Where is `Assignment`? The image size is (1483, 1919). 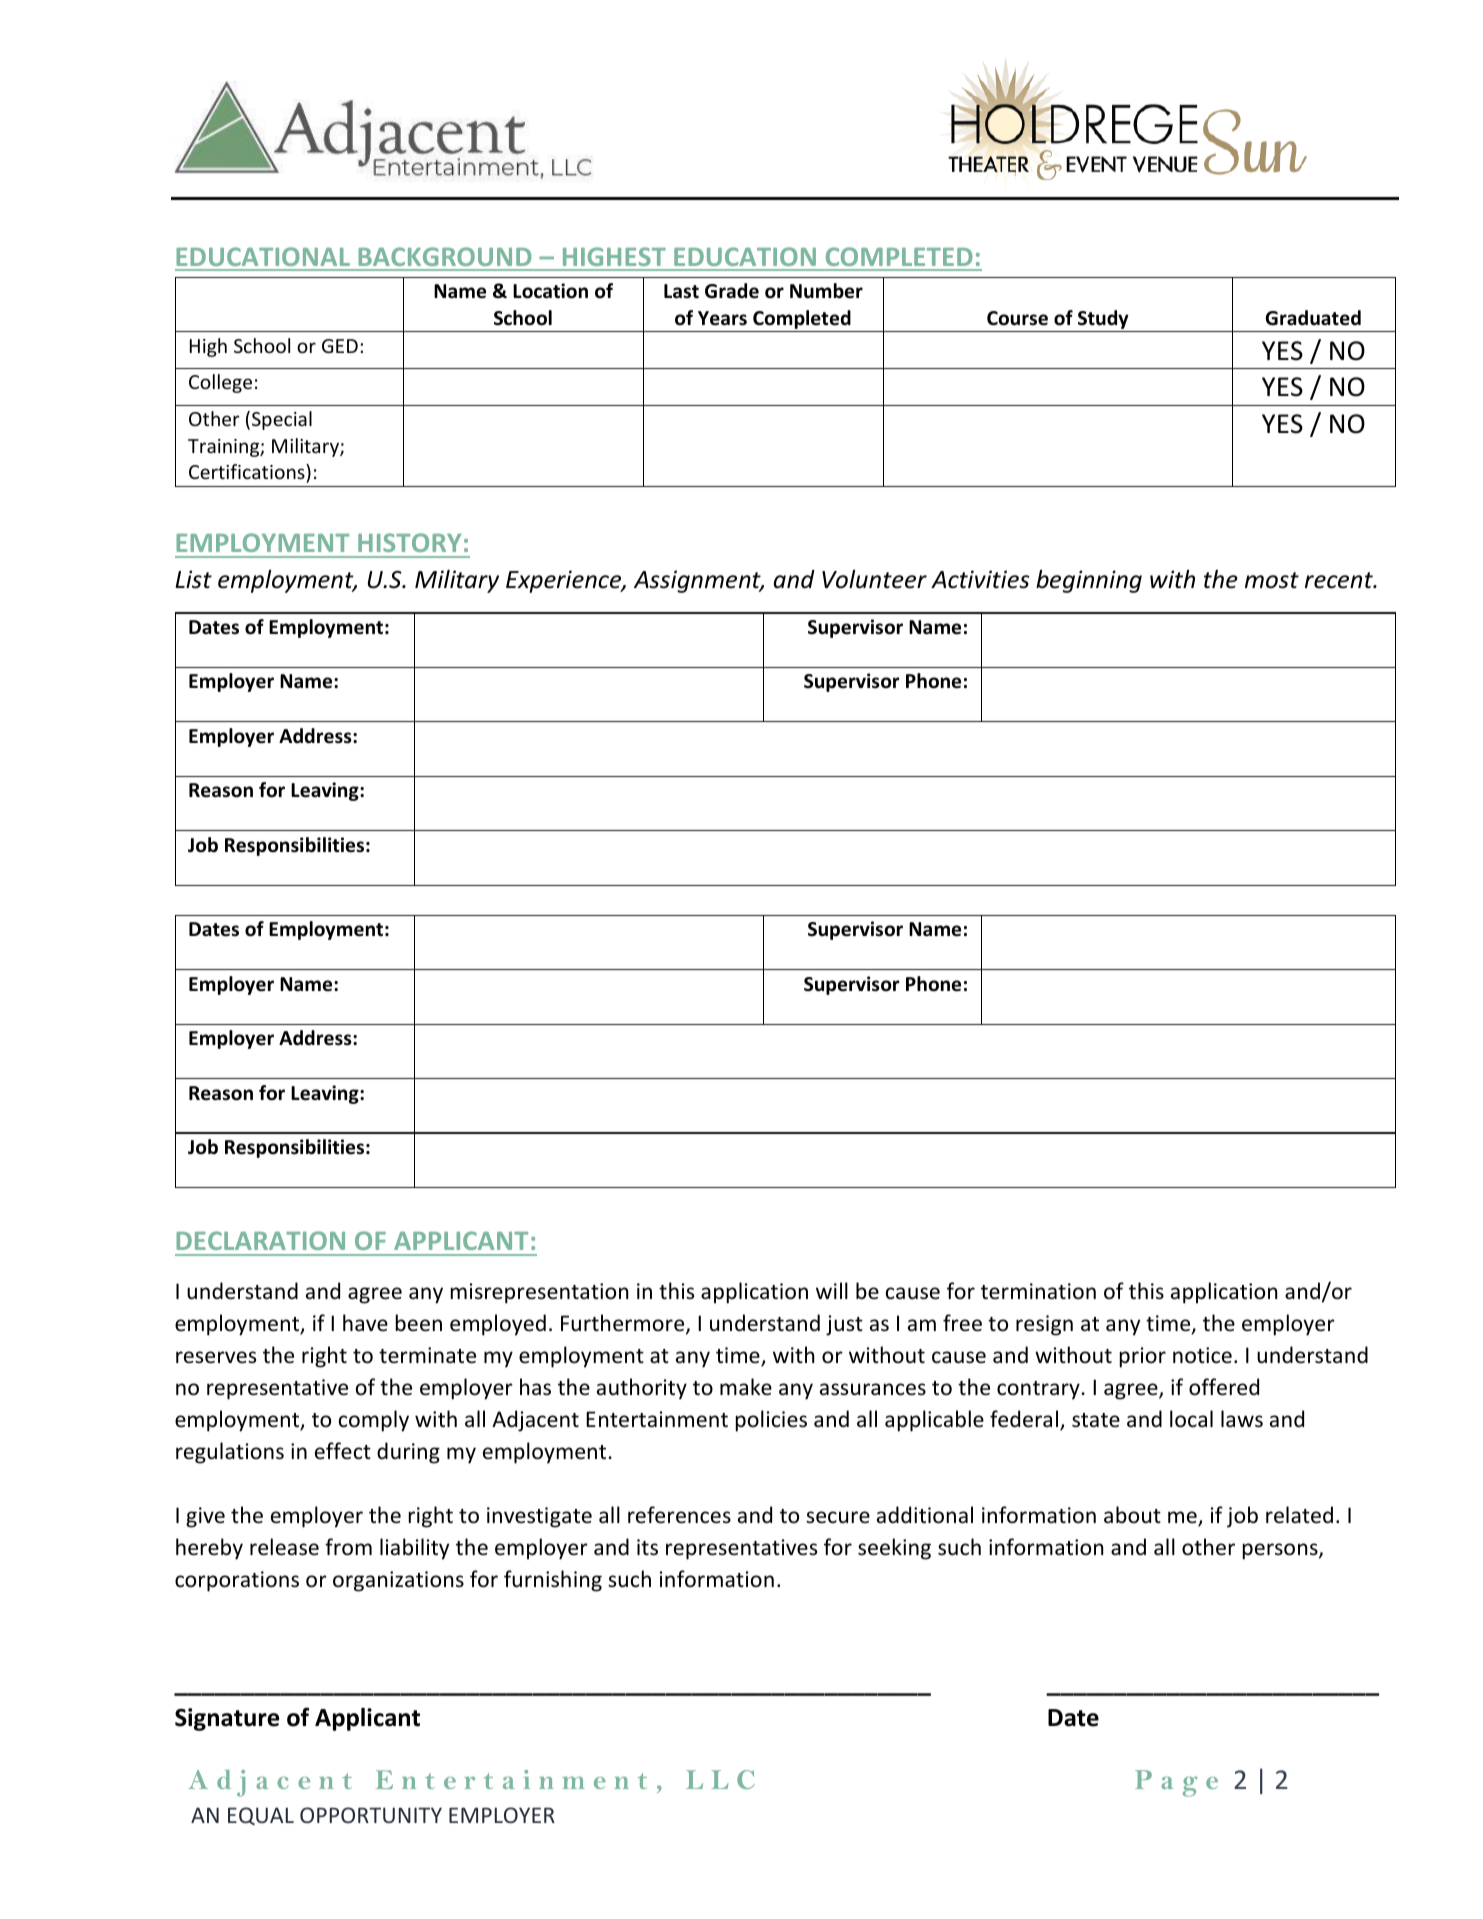 Assignment is located at coordinates (698, 581).
